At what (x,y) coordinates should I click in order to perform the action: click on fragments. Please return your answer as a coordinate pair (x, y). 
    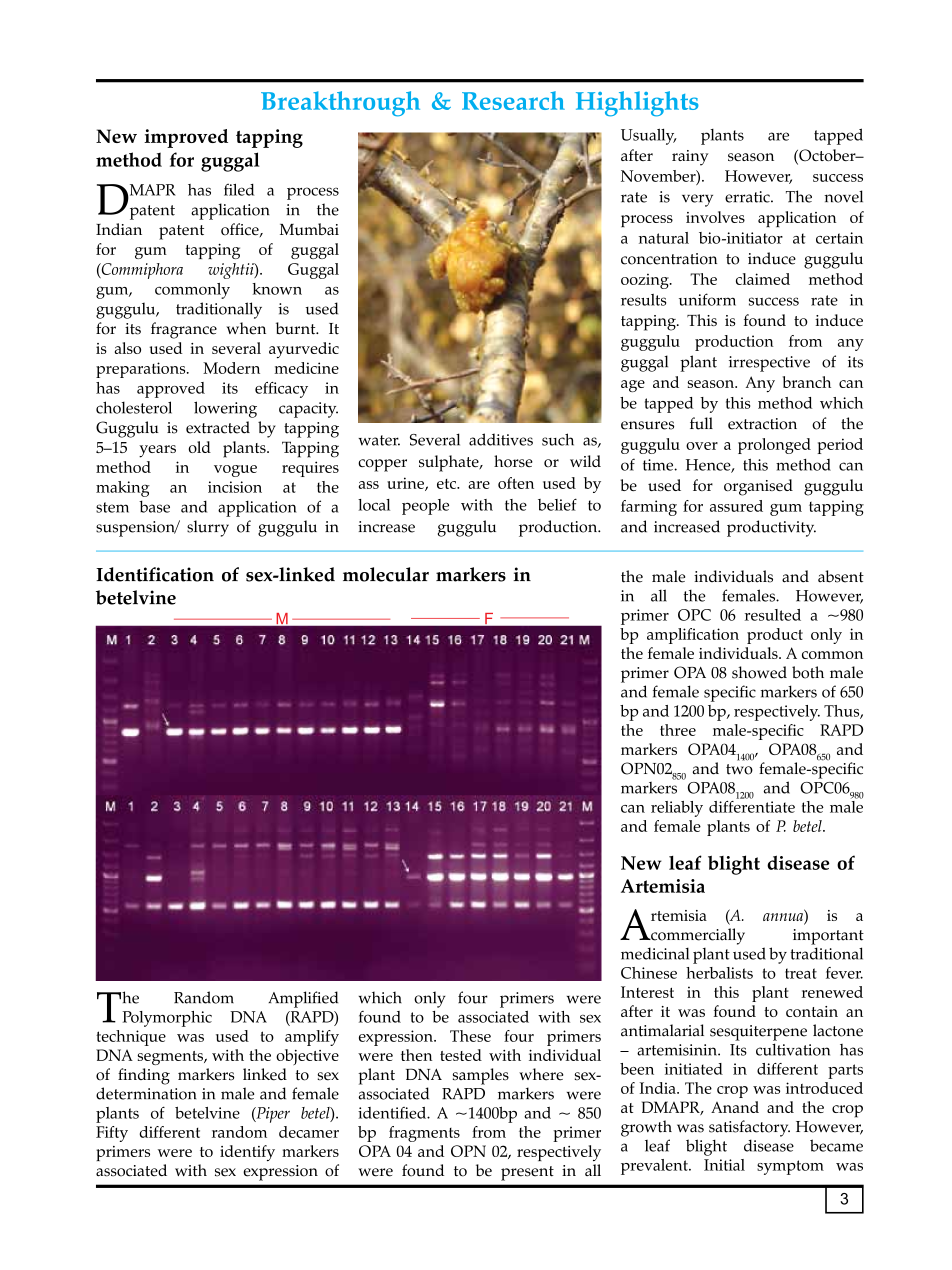
    Looking at the image, I should click on (424, 1134).
